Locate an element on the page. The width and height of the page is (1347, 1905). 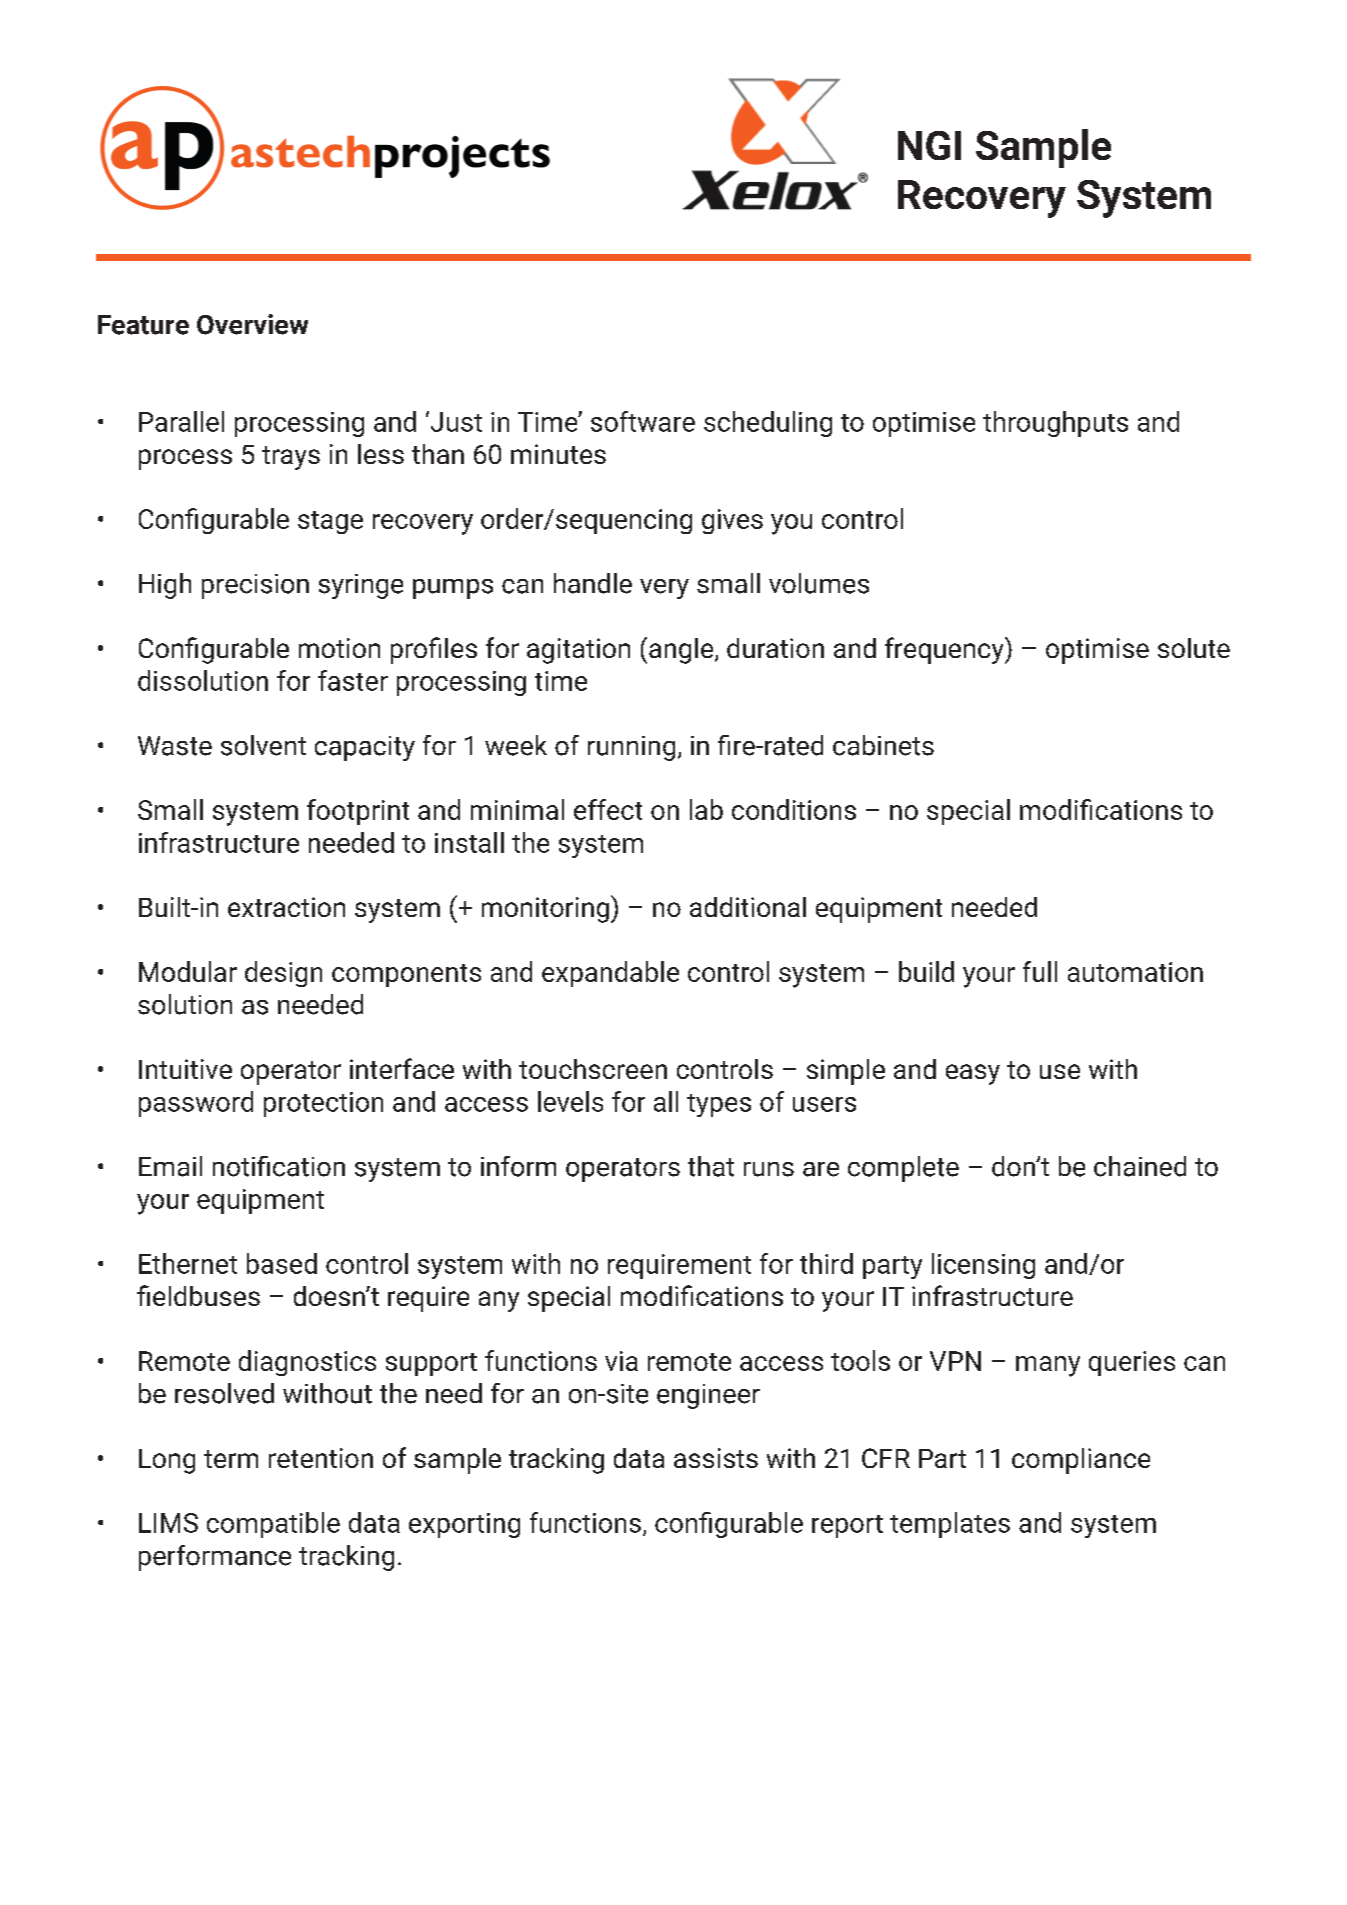
Overview is located at coordinates (252, 324).
